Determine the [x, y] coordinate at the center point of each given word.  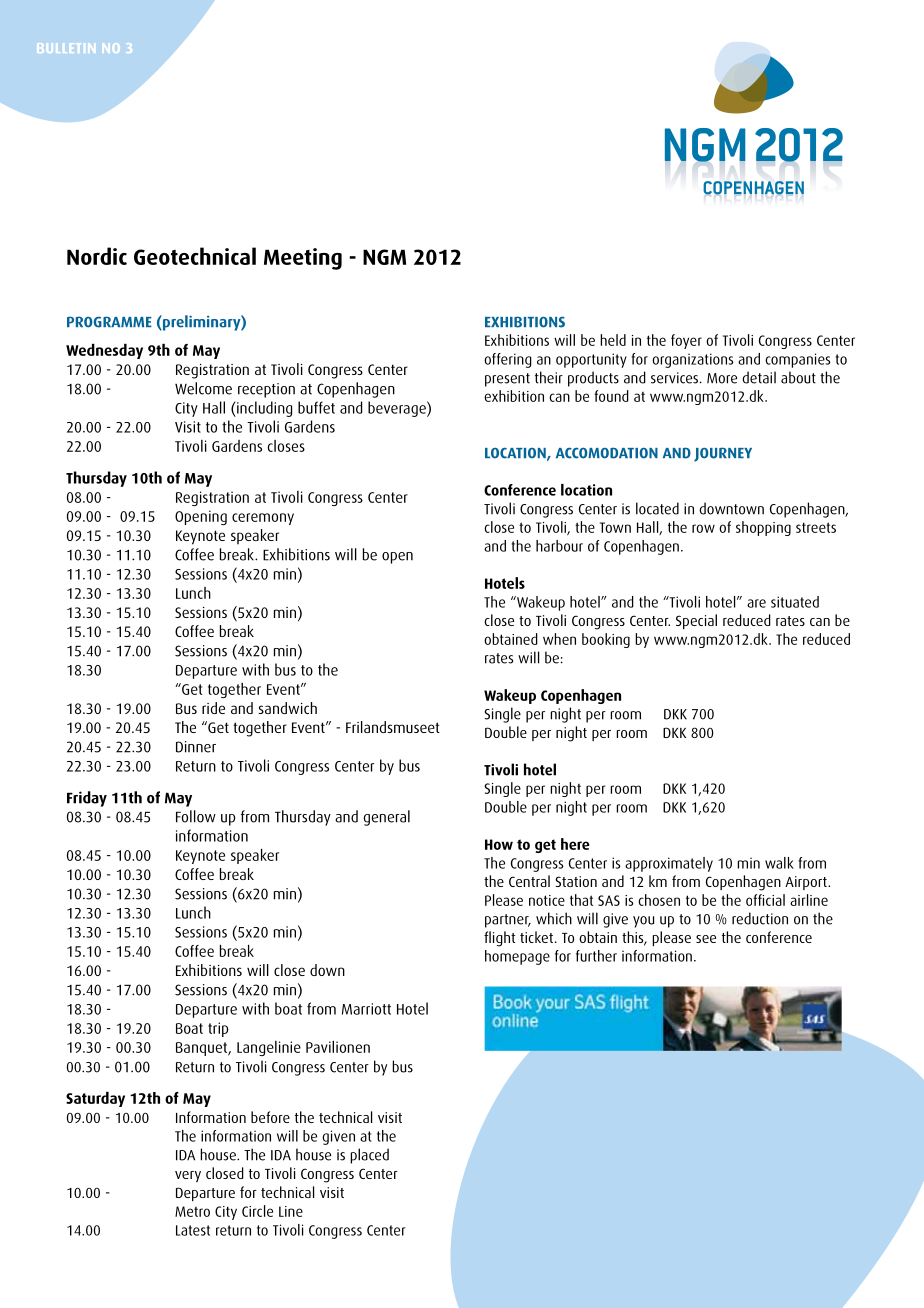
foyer [686, 341]
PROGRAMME [109, 322]
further [596, 956]
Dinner [196, 747]
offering [508, 360]
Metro [192, 1211]
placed [369, 1156]
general [386, 818]
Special [696, 621]
